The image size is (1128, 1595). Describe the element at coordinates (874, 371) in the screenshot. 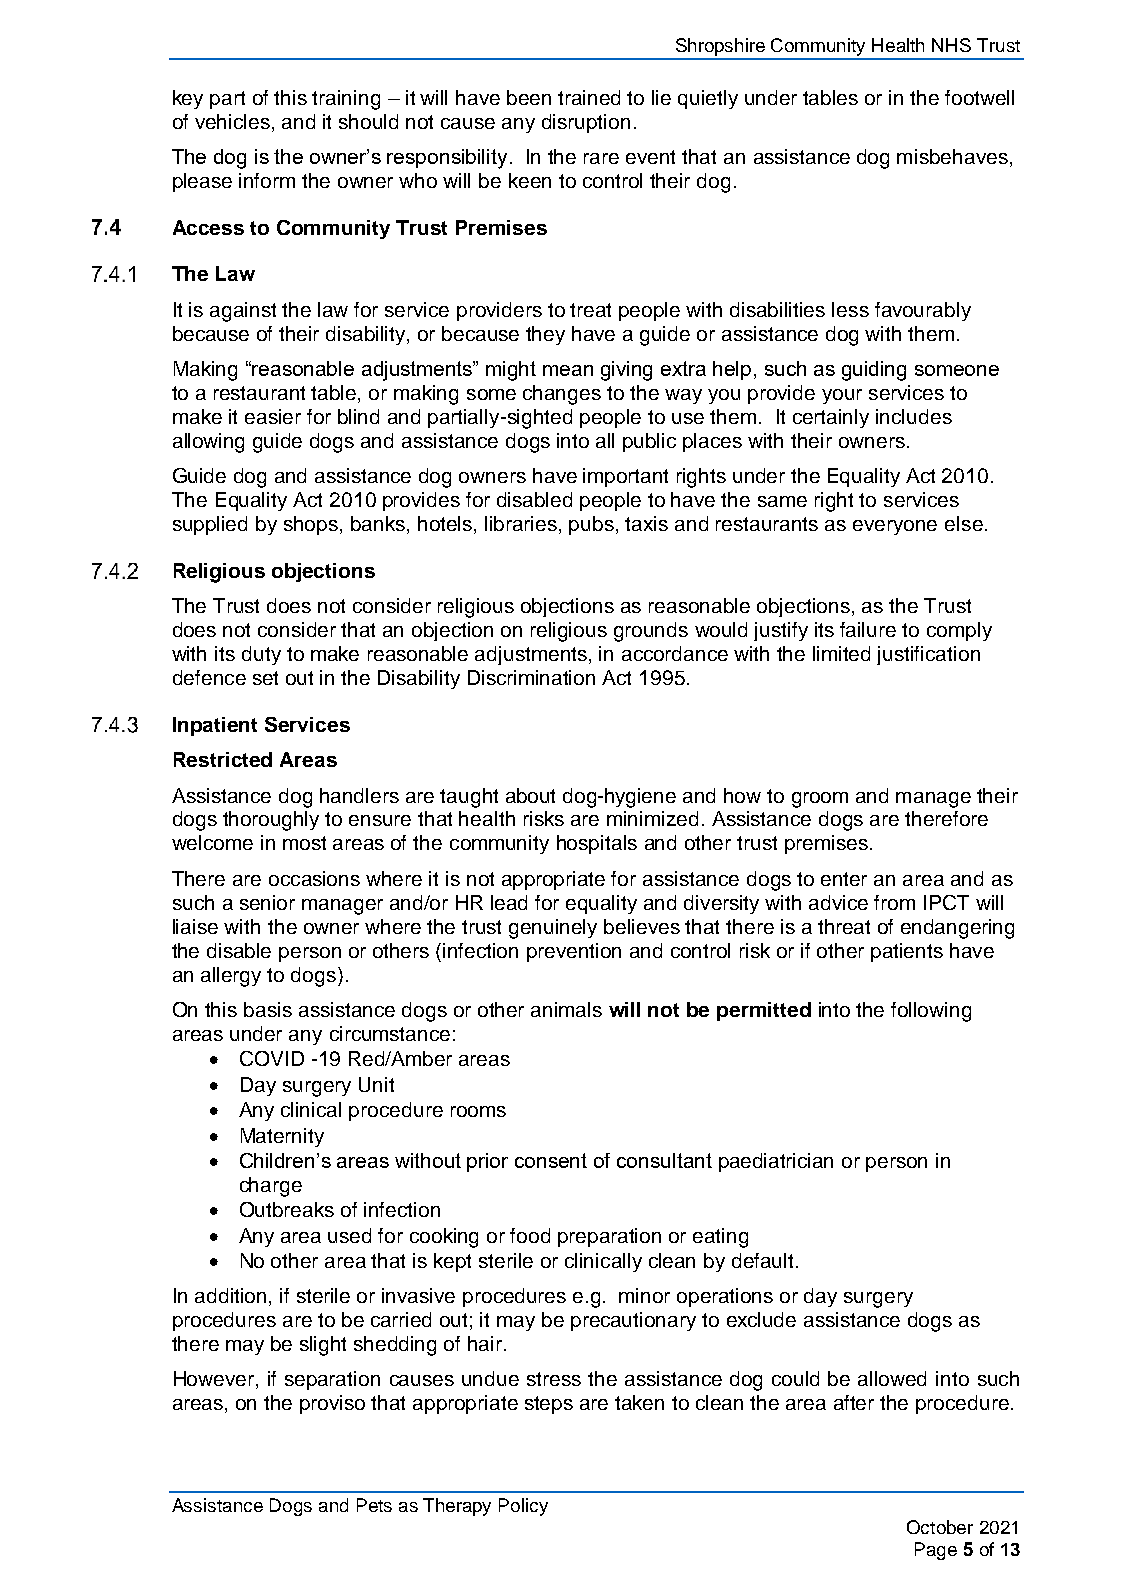

I see `guiding` at that location.
